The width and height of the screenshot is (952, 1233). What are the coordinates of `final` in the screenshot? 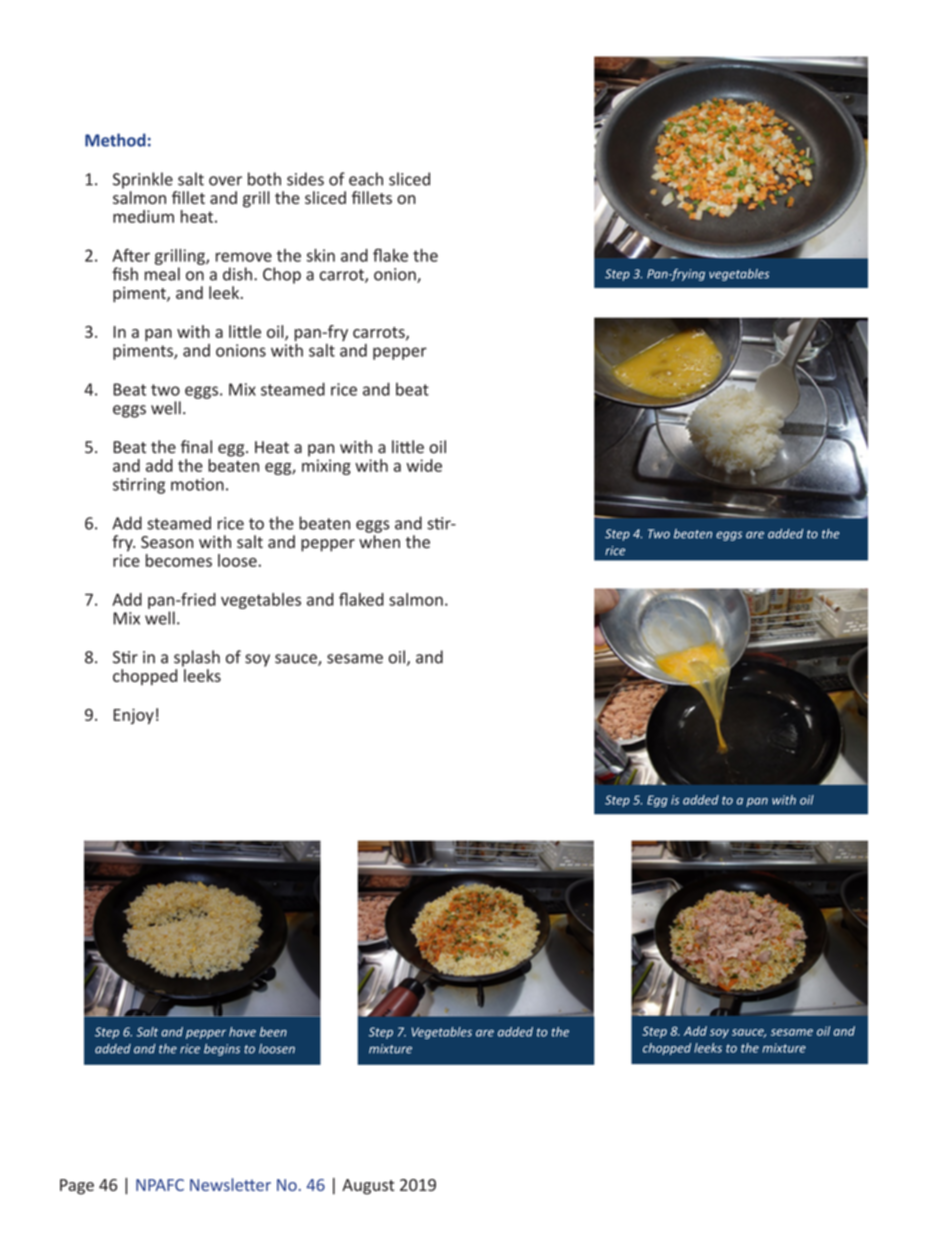 It's located at (196, 447).
